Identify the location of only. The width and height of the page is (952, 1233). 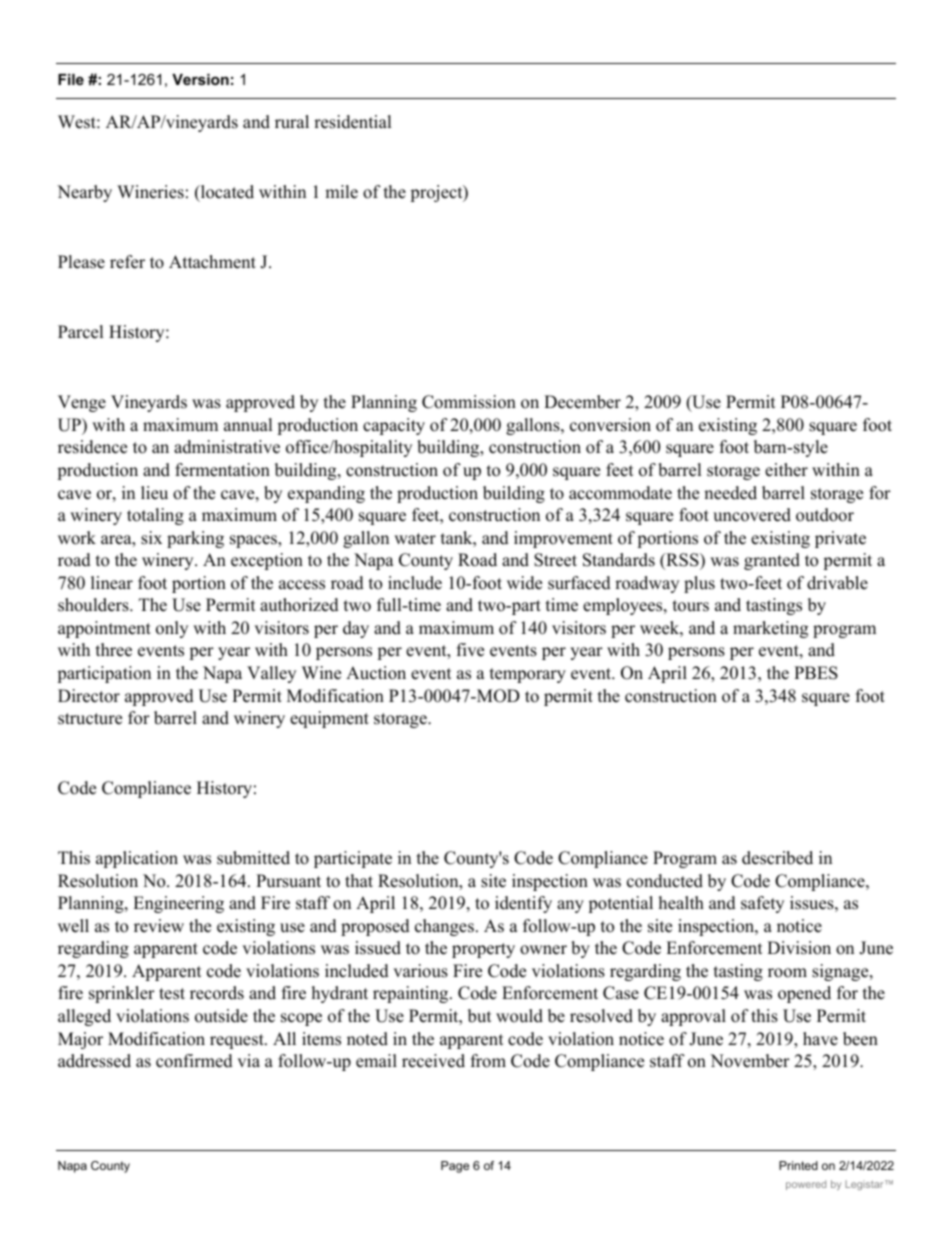
(172, 629).
